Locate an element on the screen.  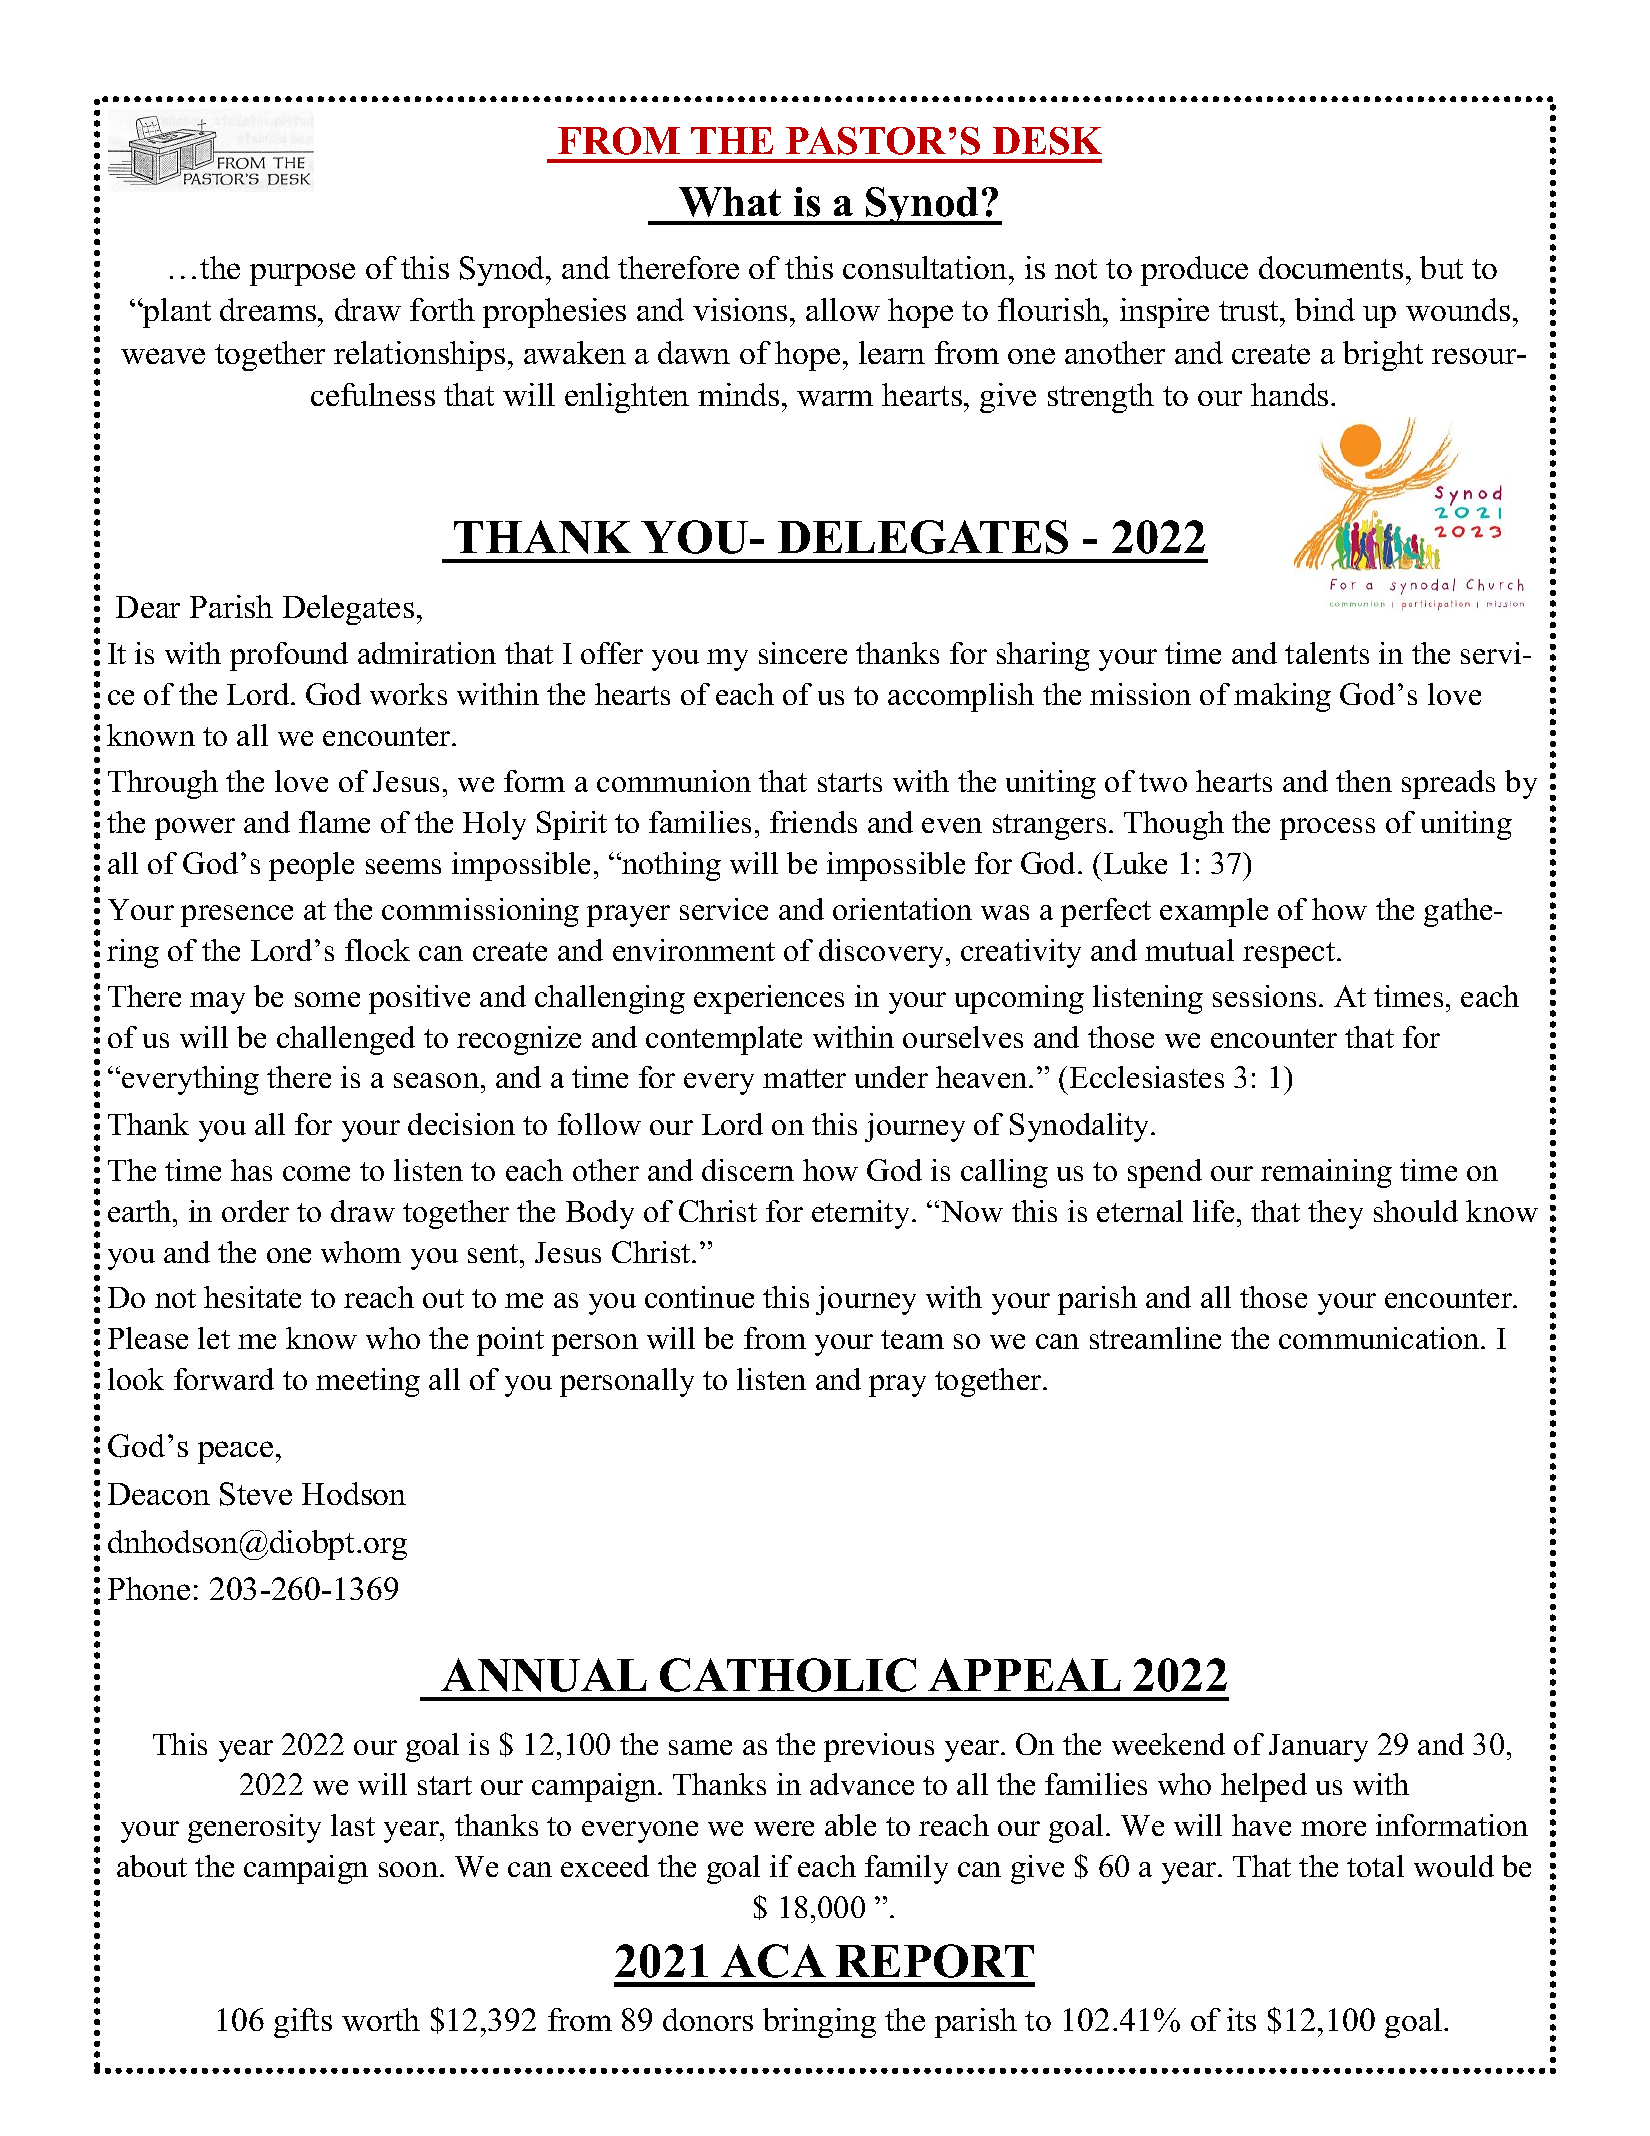
CATHOLIC is located at coordinates (788, 1675).
